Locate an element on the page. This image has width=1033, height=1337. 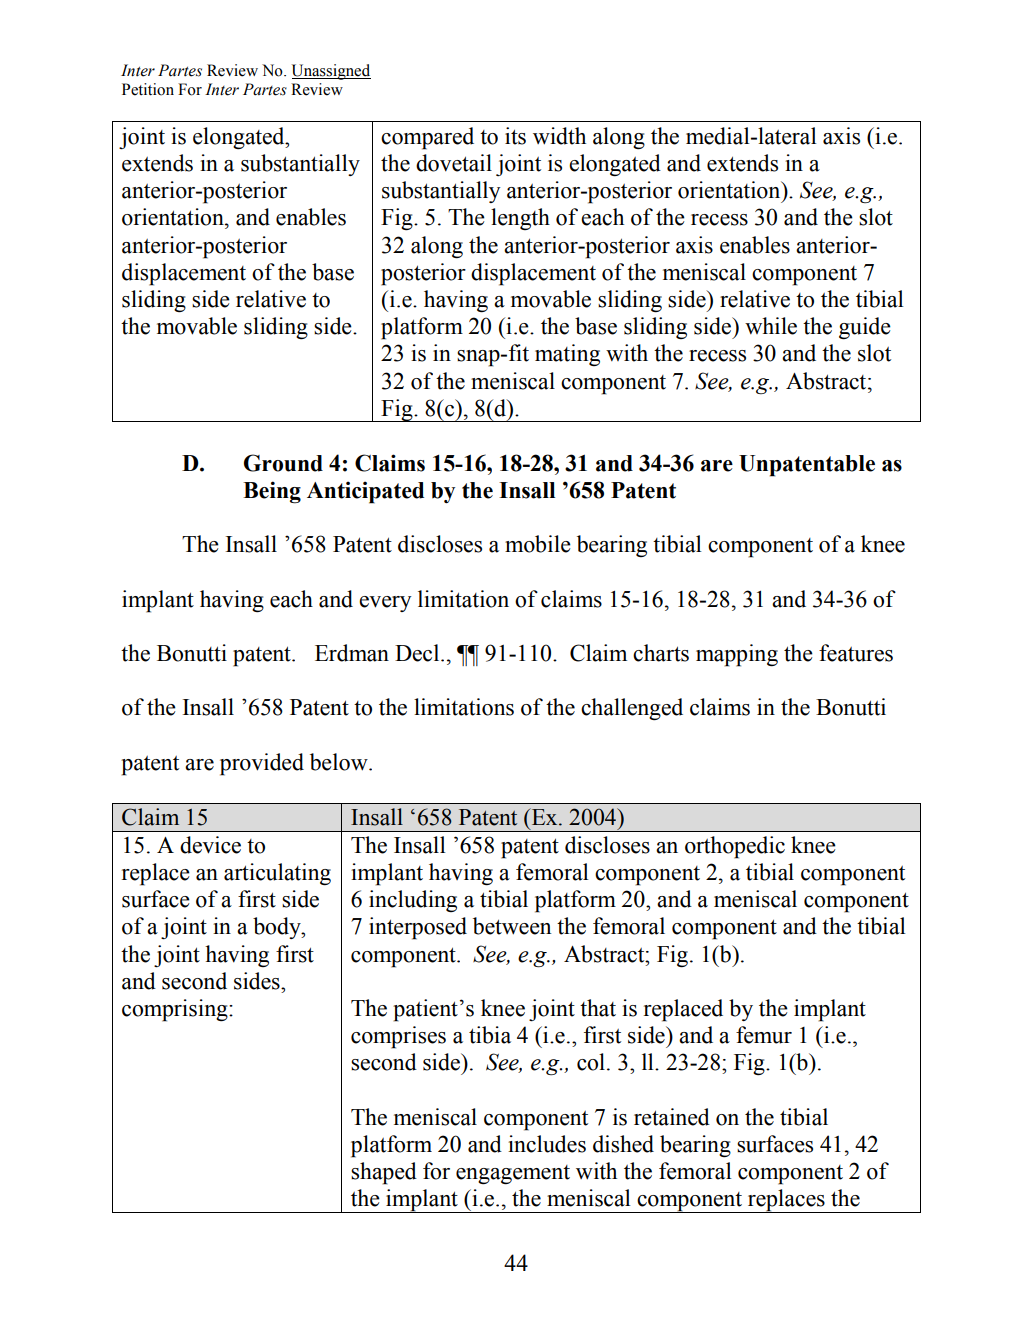
mapping is located at coordinates (737, 655).
